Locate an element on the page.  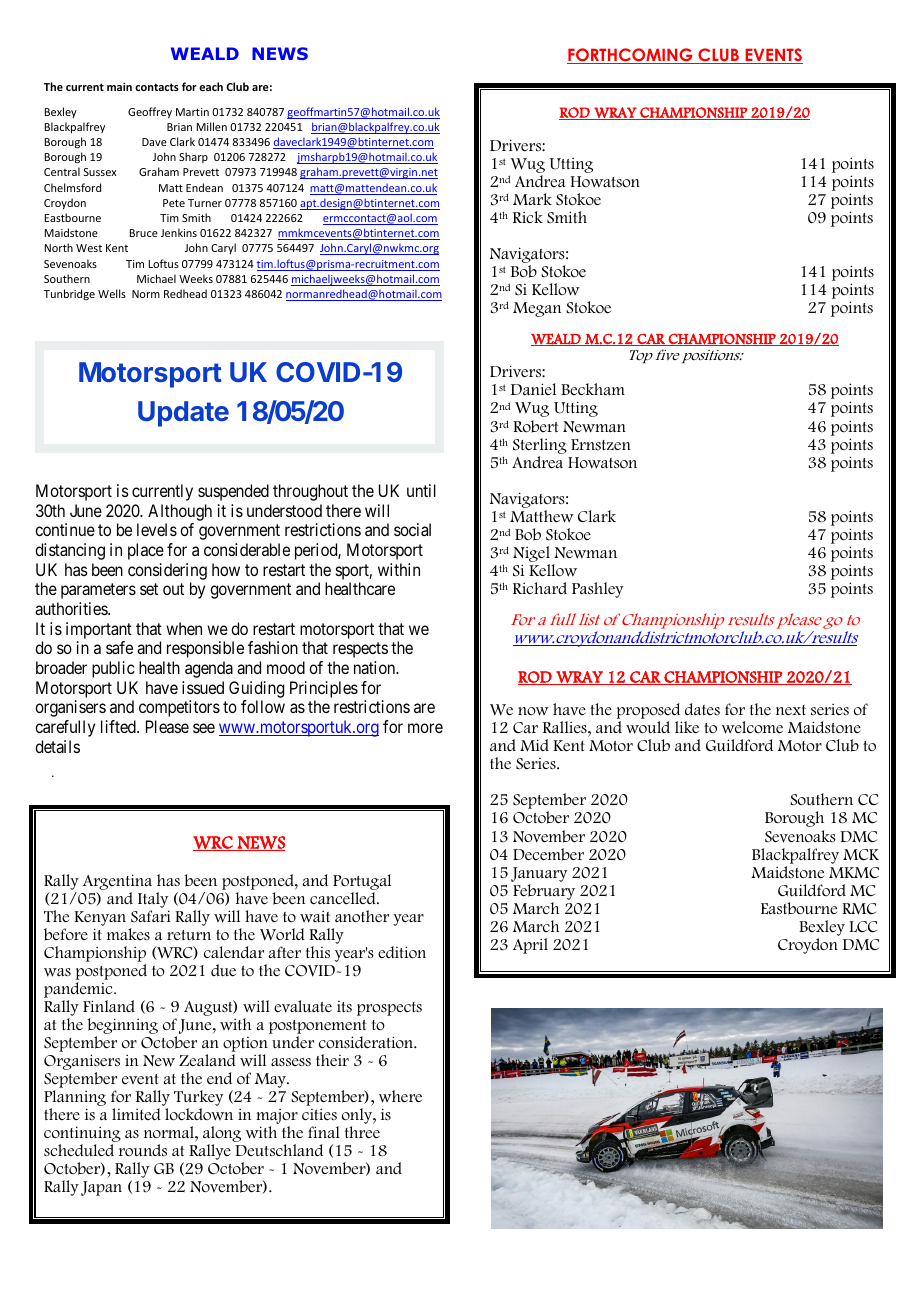
rounds is located at coordinates (143, 1150).
